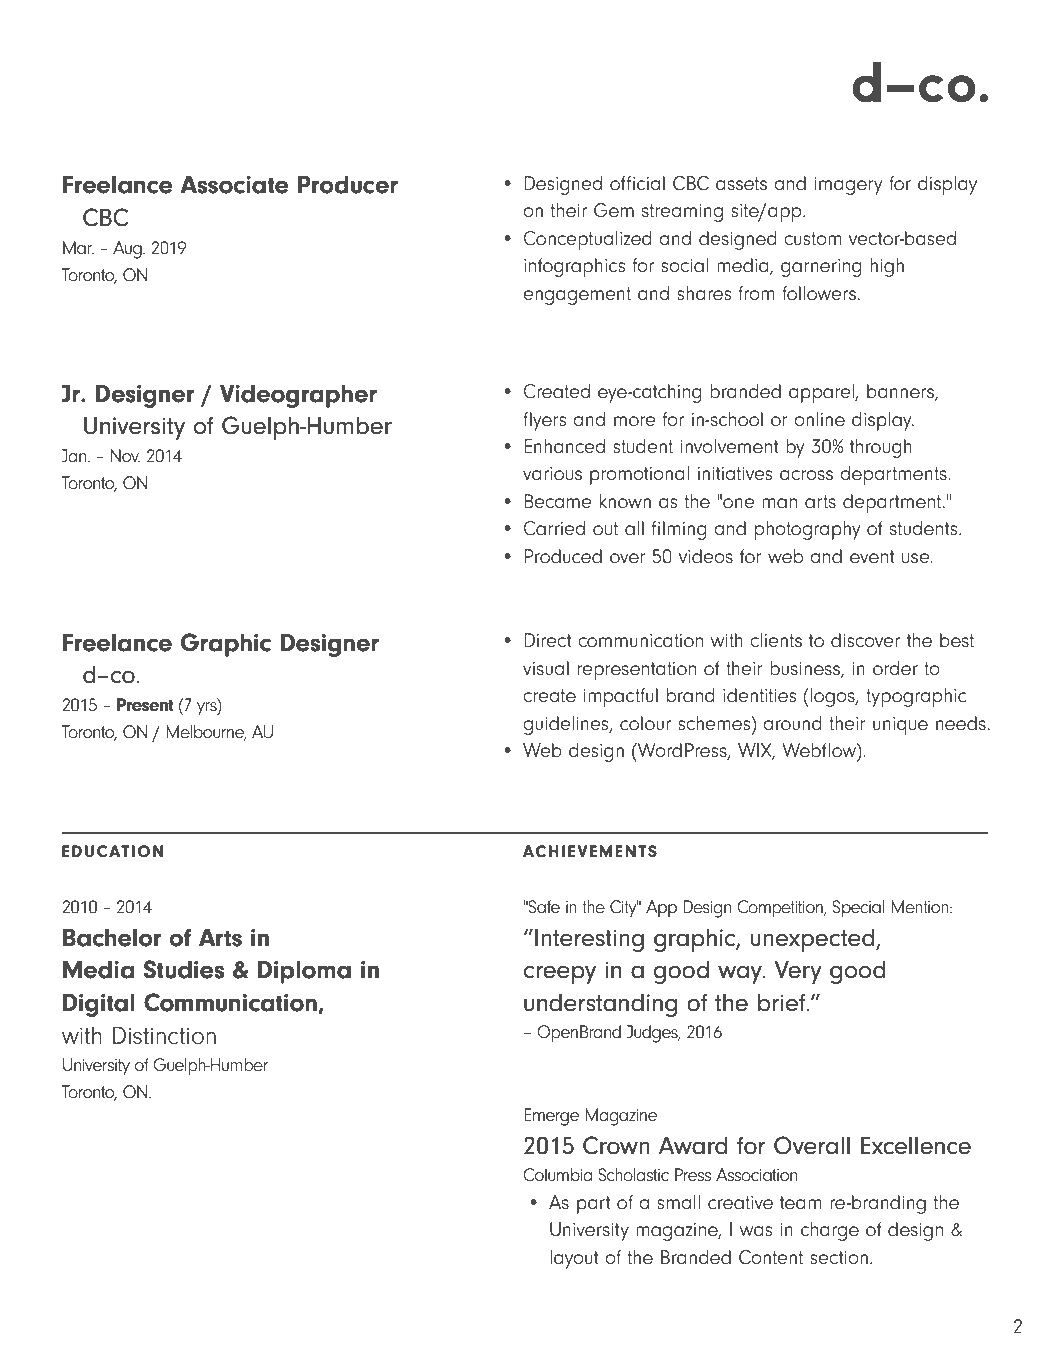 The height and width of the image is (1359, 1050). I want to click on visual, so click(546, 668).
